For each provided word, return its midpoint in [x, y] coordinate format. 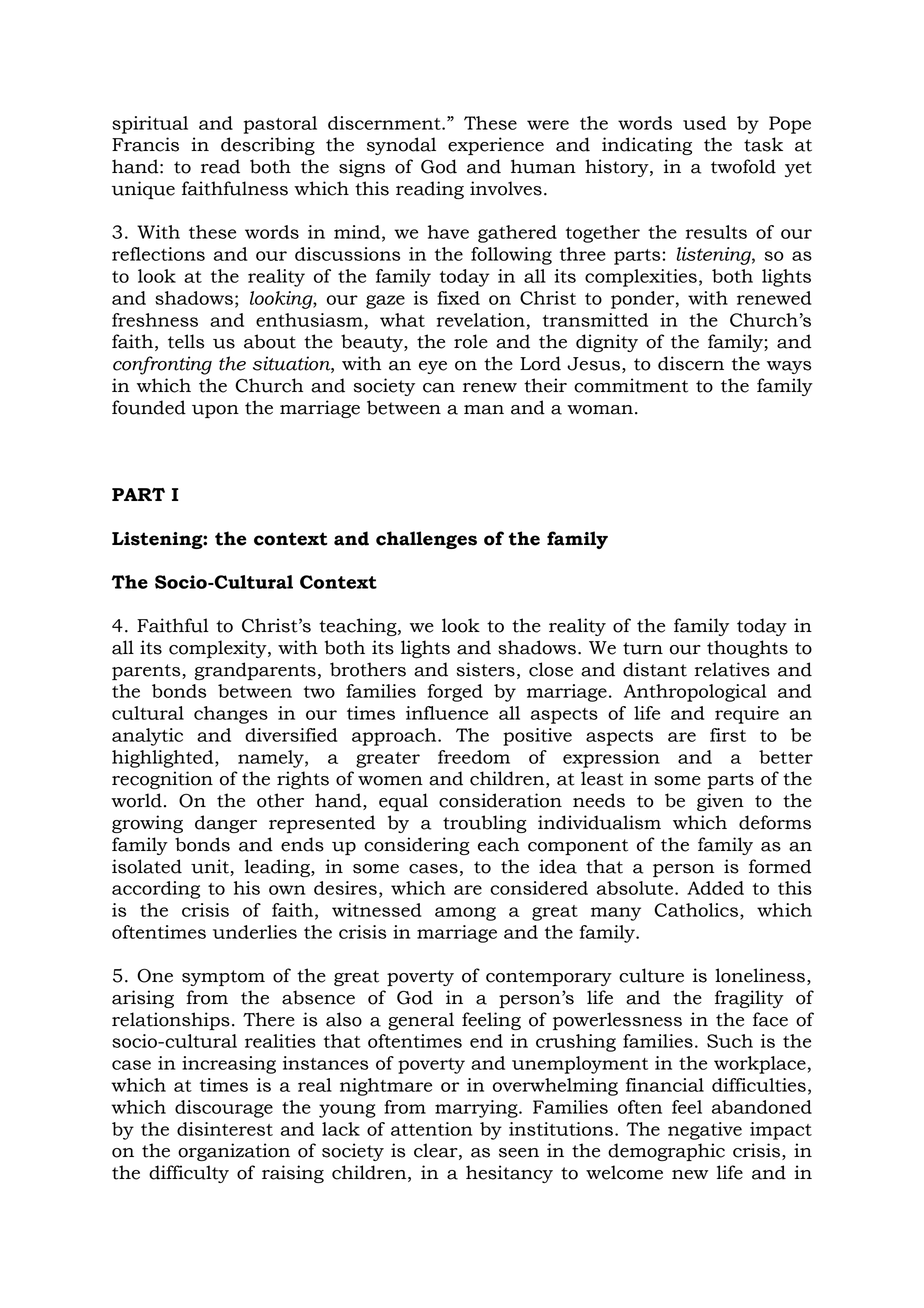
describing [268, 146]
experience [496, 146]
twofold [743, 166]
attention [432, 1129]
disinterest [225, 1129]
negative [705, 1131]
